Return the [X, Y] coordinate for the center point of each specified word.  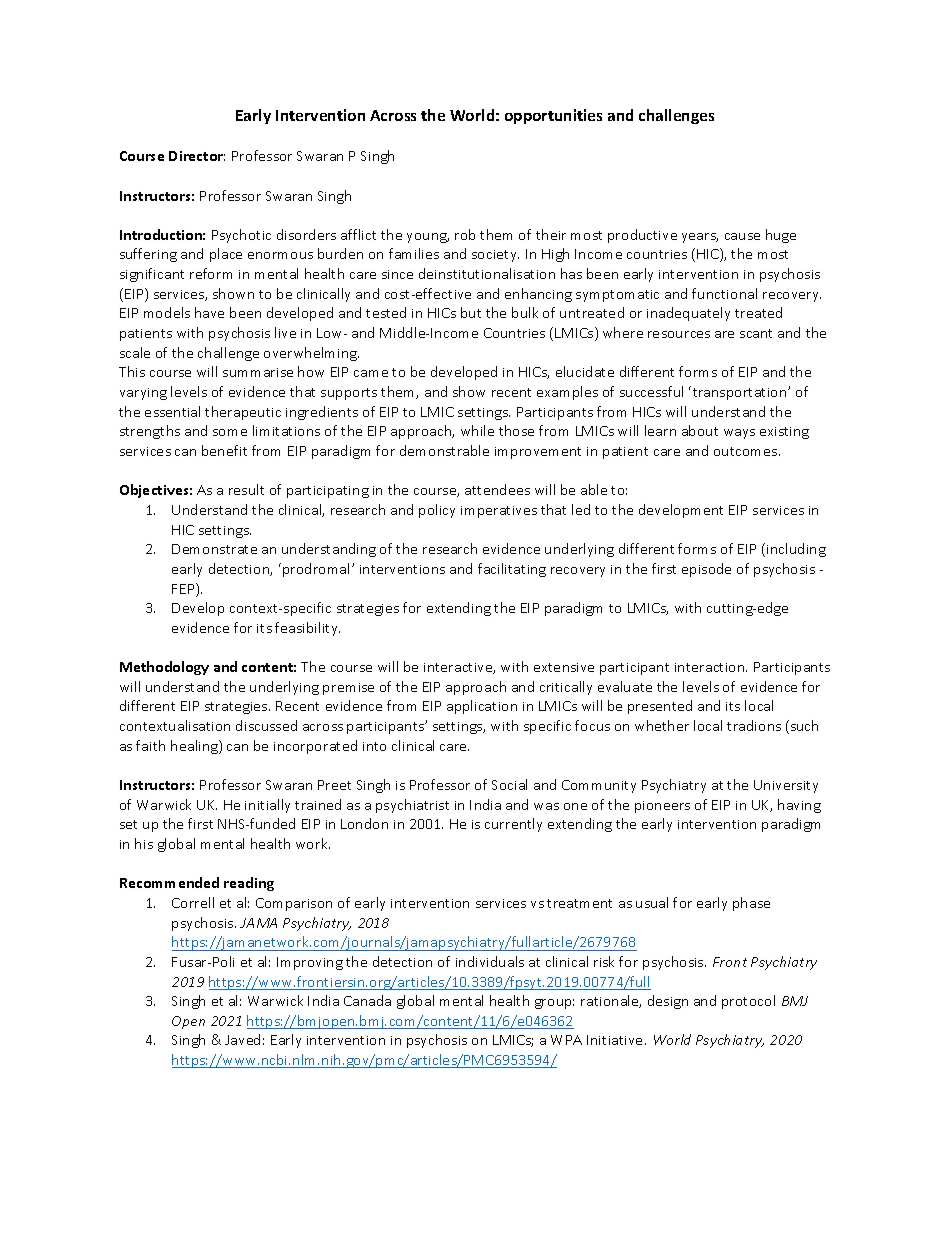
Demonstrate [214, 549]
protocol [748, 1002]
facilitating [512, 570]
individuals [490, 961]
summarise [258, 372]
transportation [741, 394]
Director [197, 156]
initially [267, 806]
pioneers [662, 807]
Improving [310, 963]
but [471, 312]
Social [509, 784]
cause [742, 236]
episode [706, 570]
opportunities [553, 116]
